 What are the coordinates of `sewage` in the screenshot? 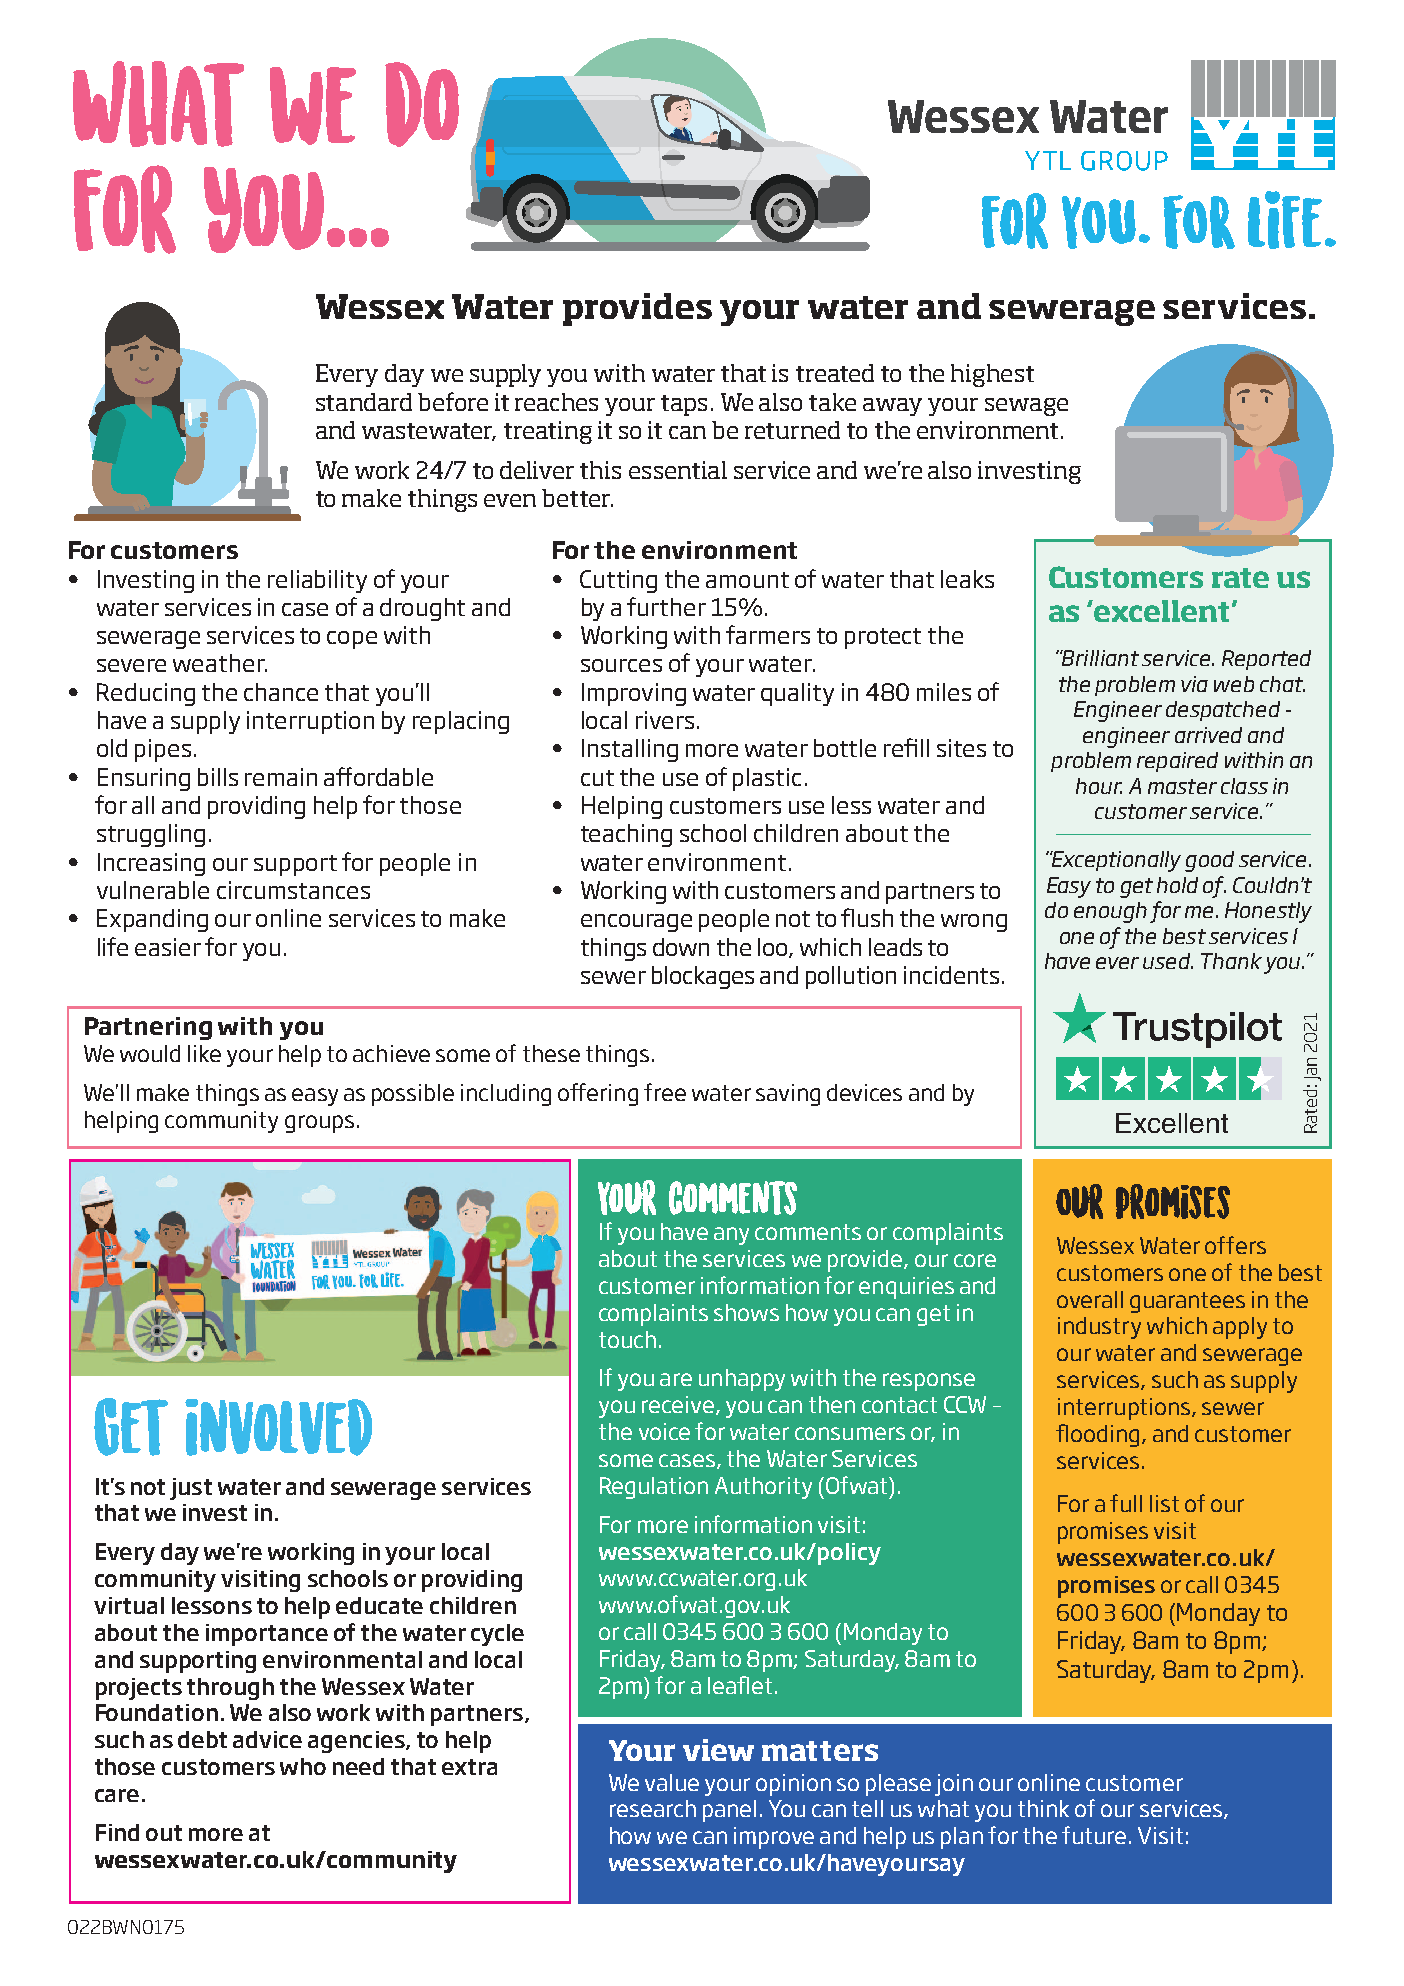 It's located at (1026, 407).
